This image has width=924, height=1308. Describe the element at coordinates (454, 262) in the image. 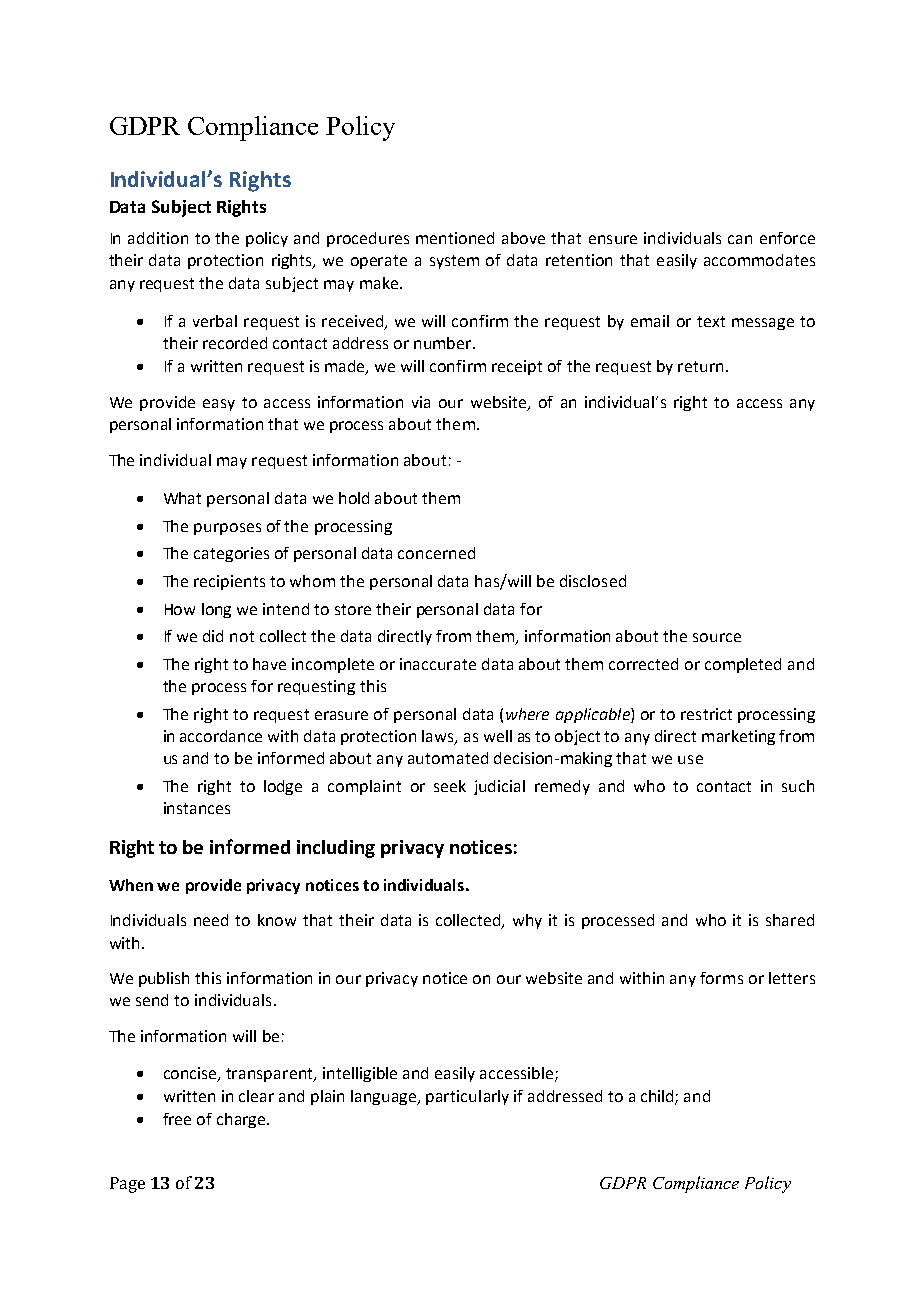

I see `system` at that location.
